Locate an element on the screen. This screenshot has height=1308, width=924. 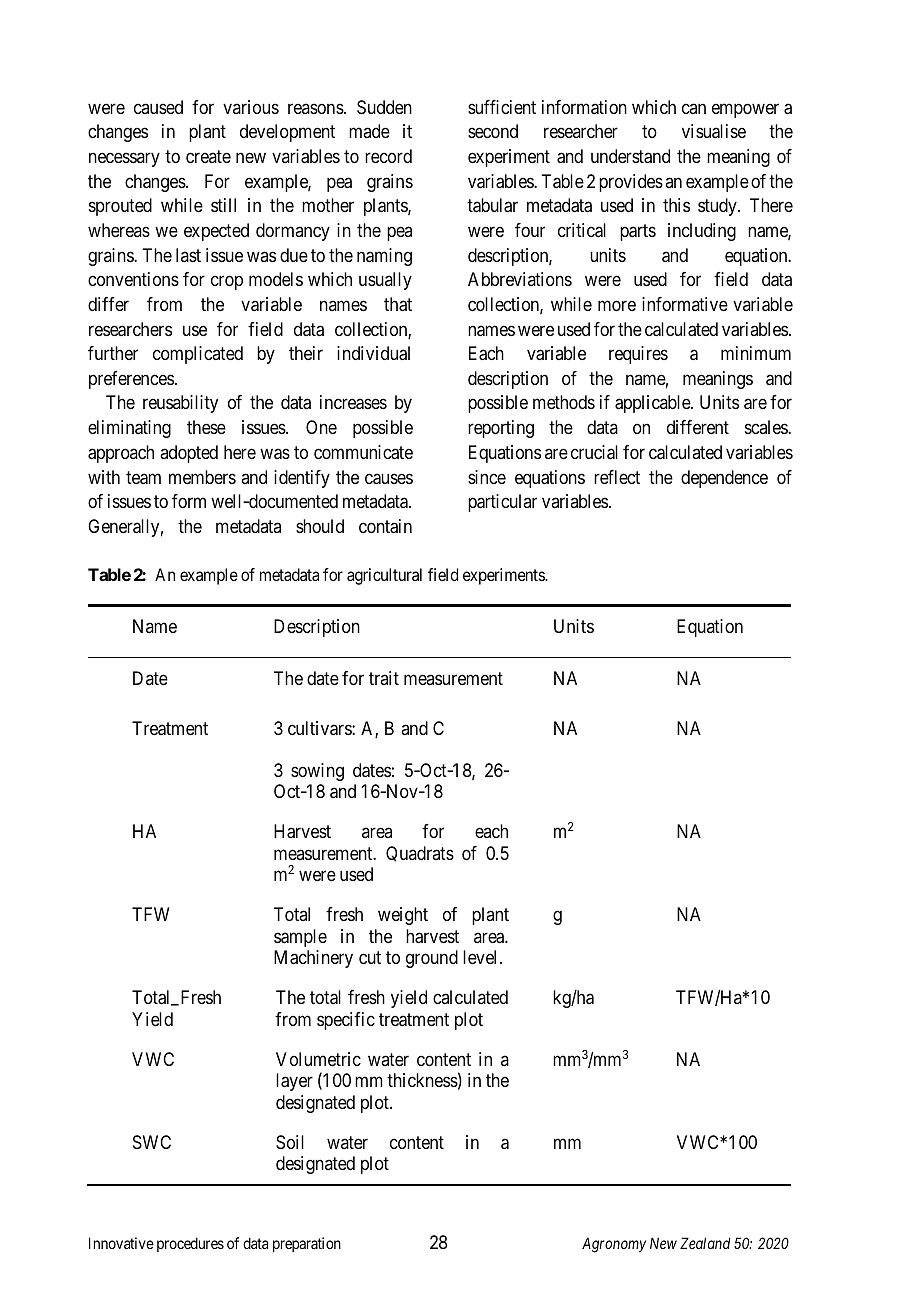
procedures is located at coordinates (190, 1244).
